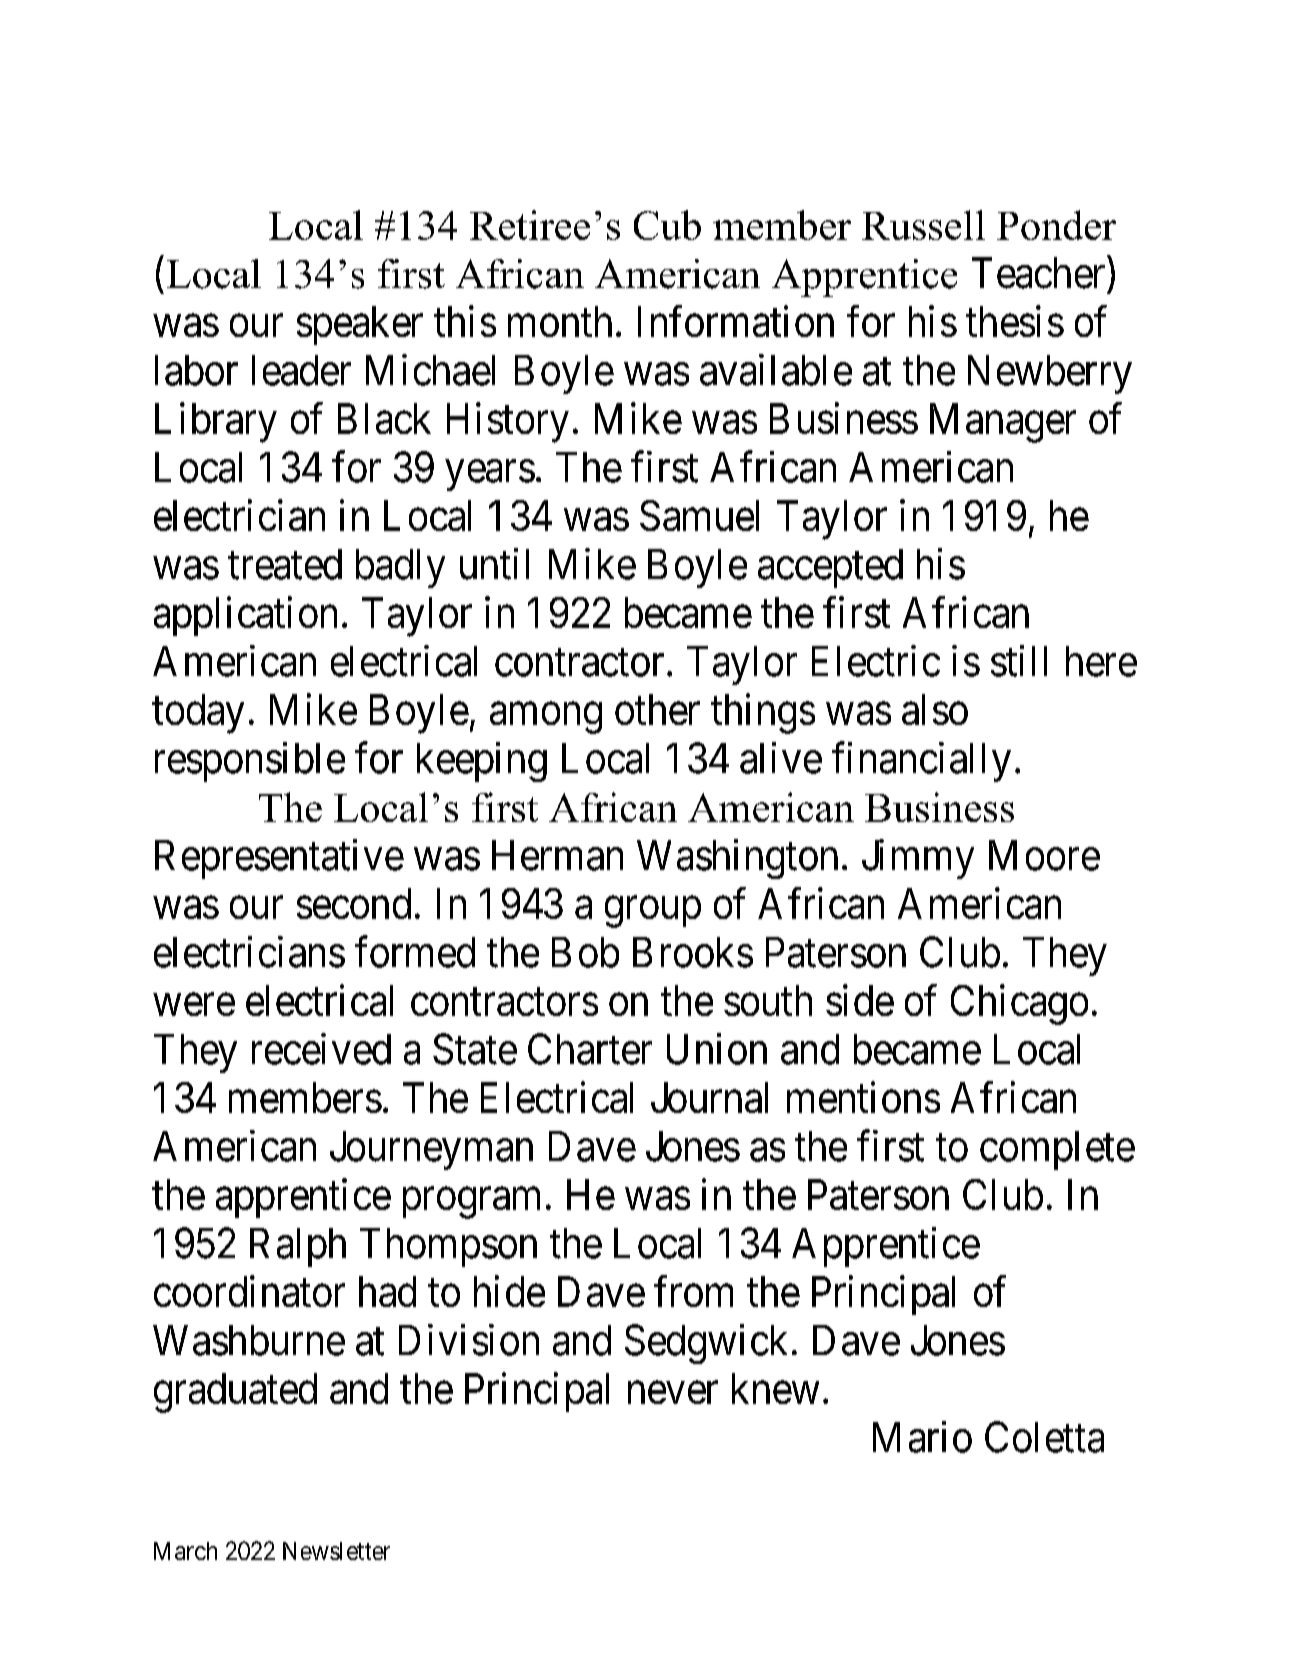  What do you see at coordinates (673, 1393) in the page?
I see `never` at bounding box center [673, 1393].
